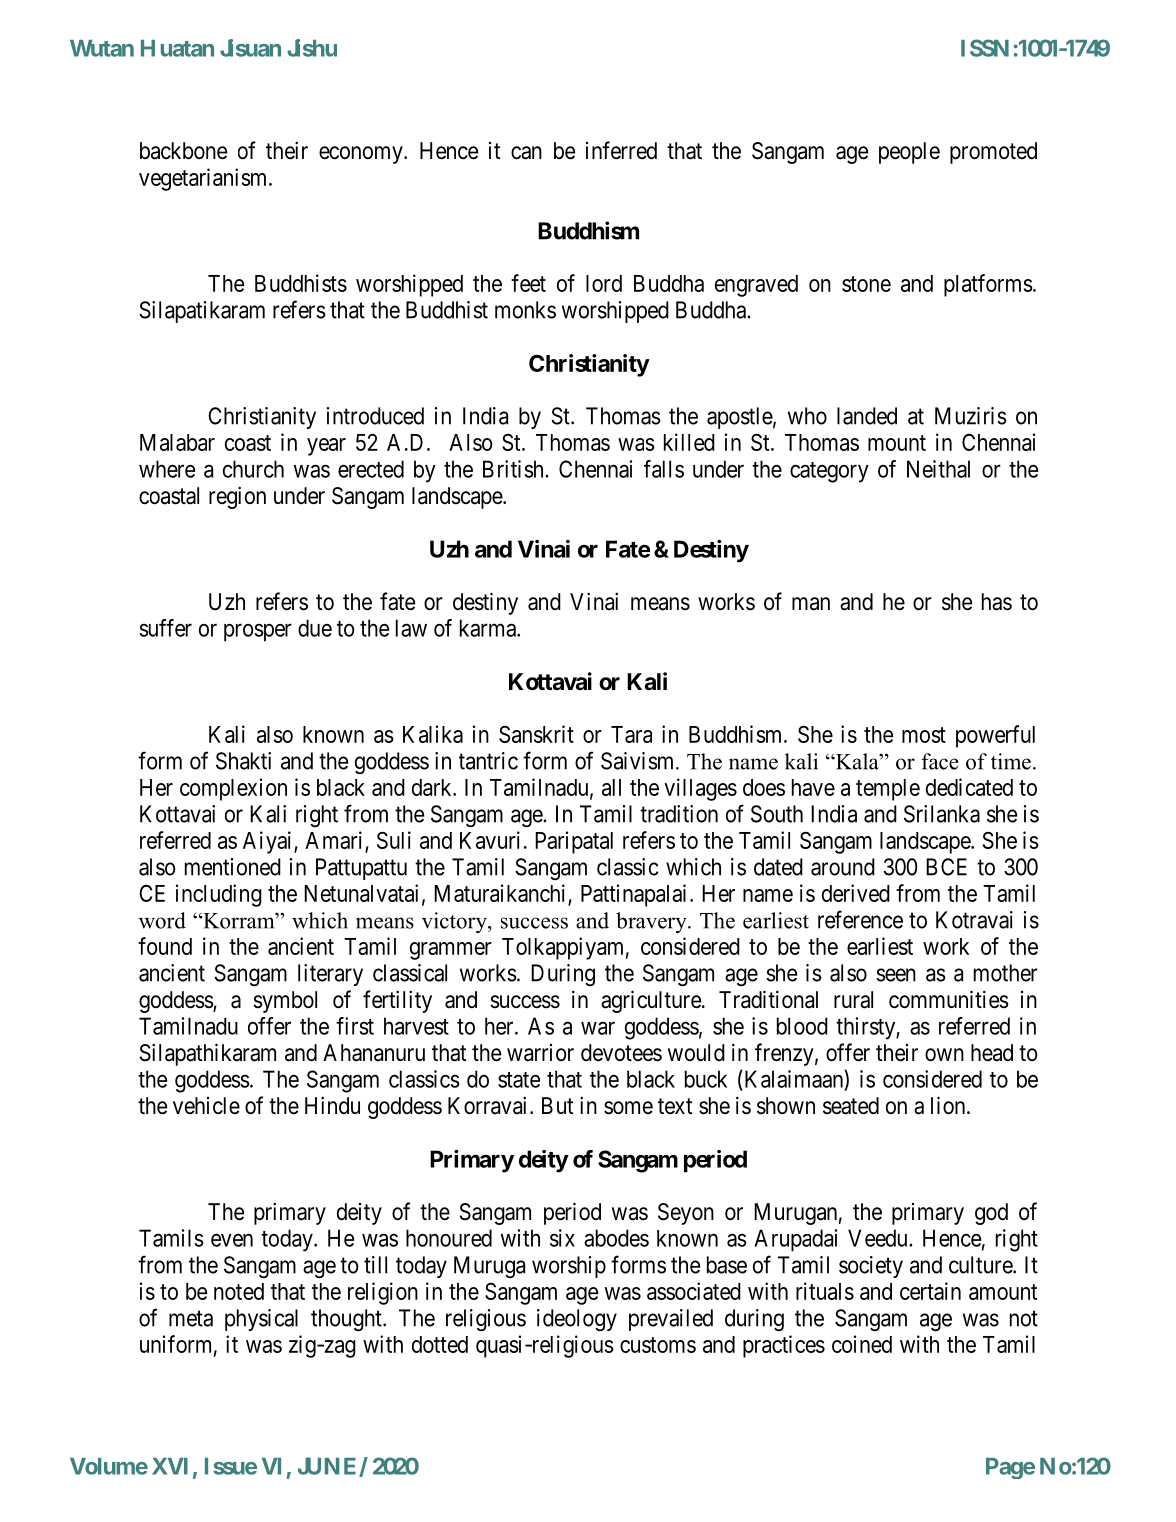  Describe the element at coordinates (577, 1320) in the image. I see `ideology` at that location.
